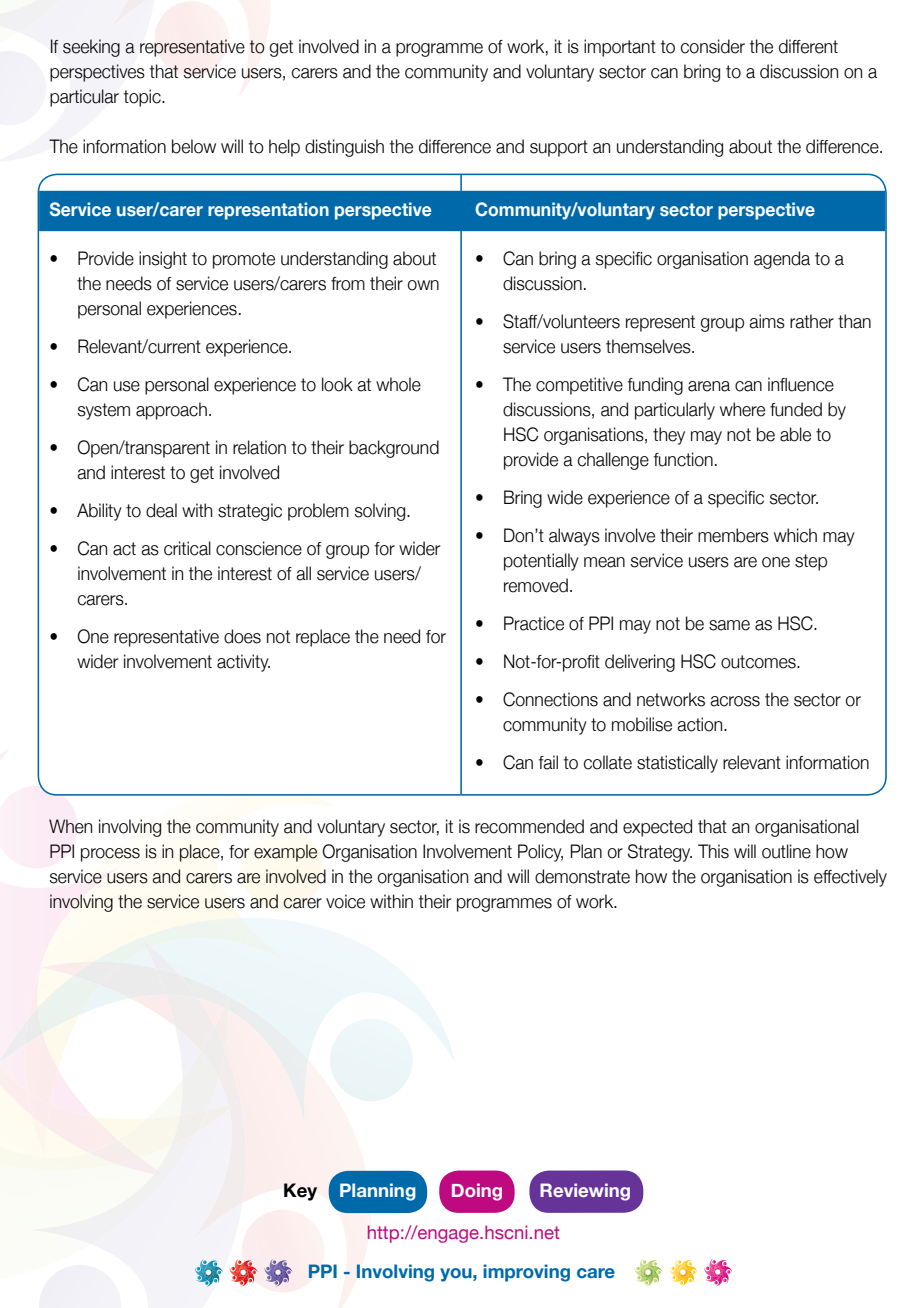 The height and width of the screenshot is (1308, 924). What do you see at coordinates (187, 548) in the screenshot?
I see `critical` at bounding box center [187, 548].
